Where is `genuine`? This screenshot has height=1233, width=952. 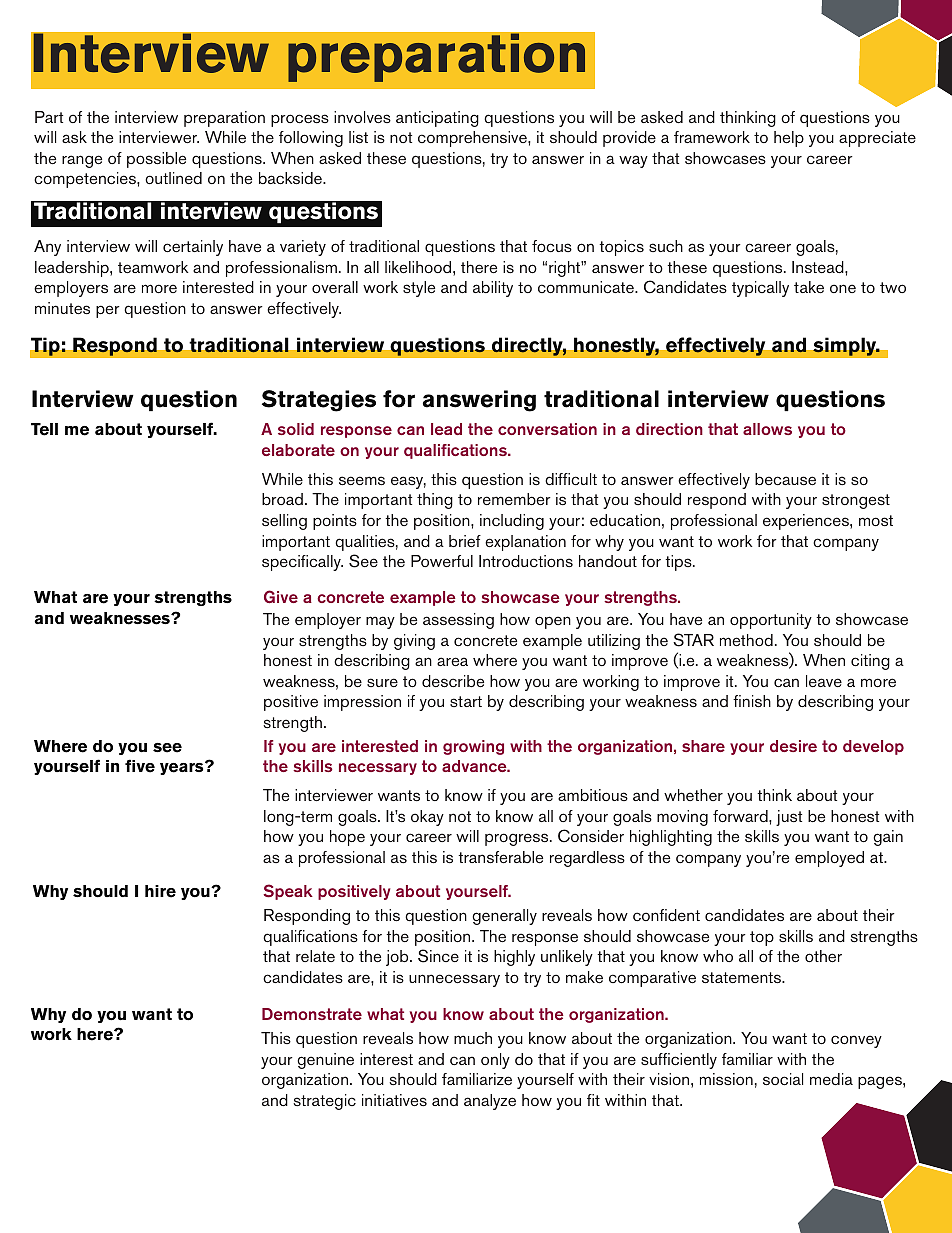 genuine is located at coordinates (325, 1061).
